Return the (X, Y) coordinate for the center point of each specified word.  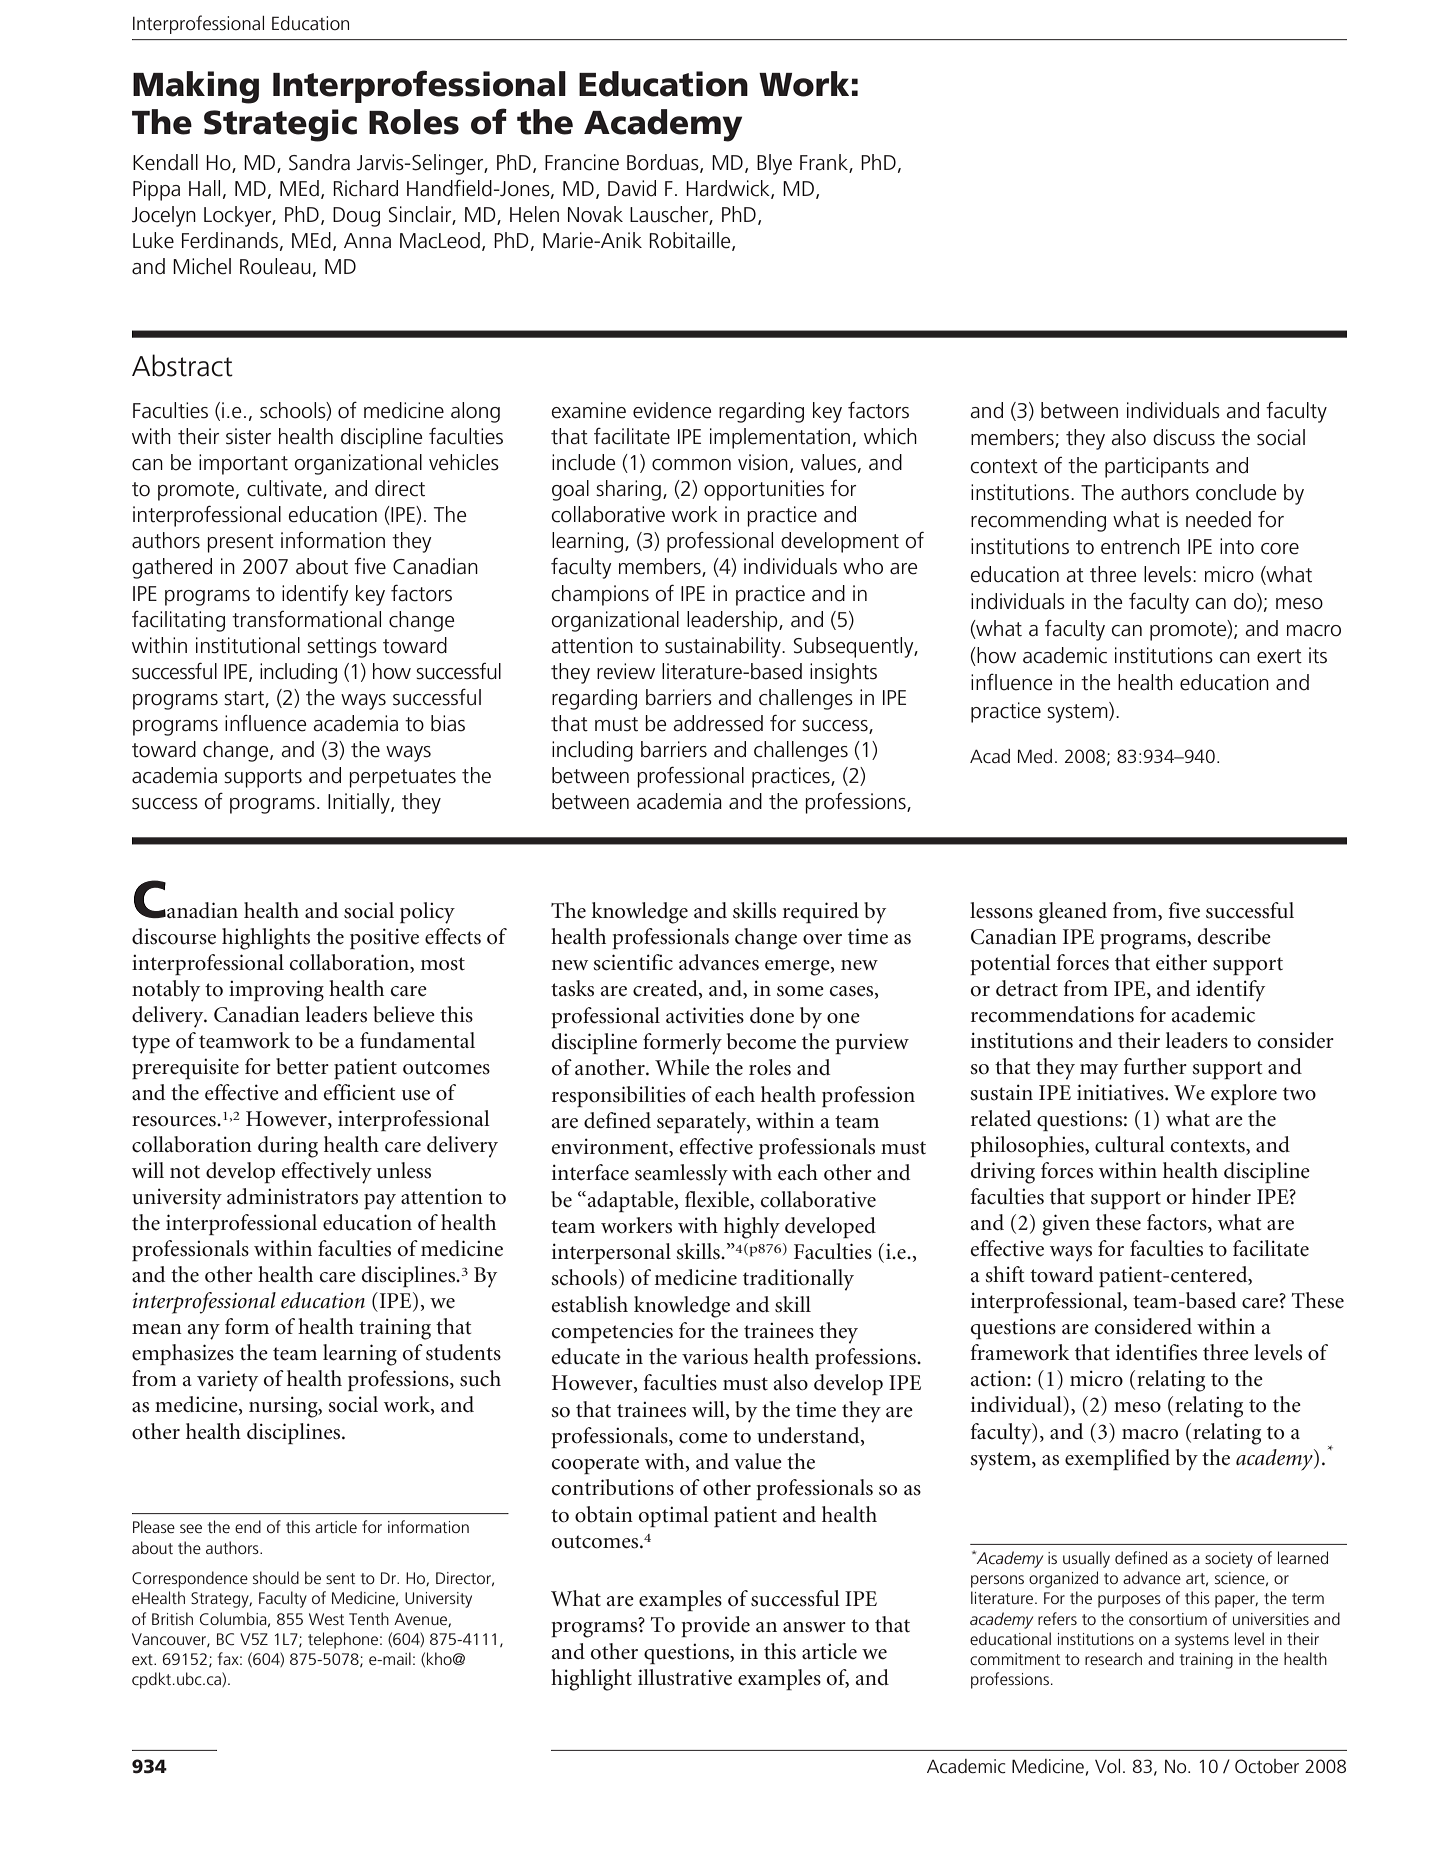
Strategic (280, 125)
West (327, 1619)
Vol (1107, 1766)
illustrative (685, 1677)
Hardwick (729, 189)
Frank (825, 163)
